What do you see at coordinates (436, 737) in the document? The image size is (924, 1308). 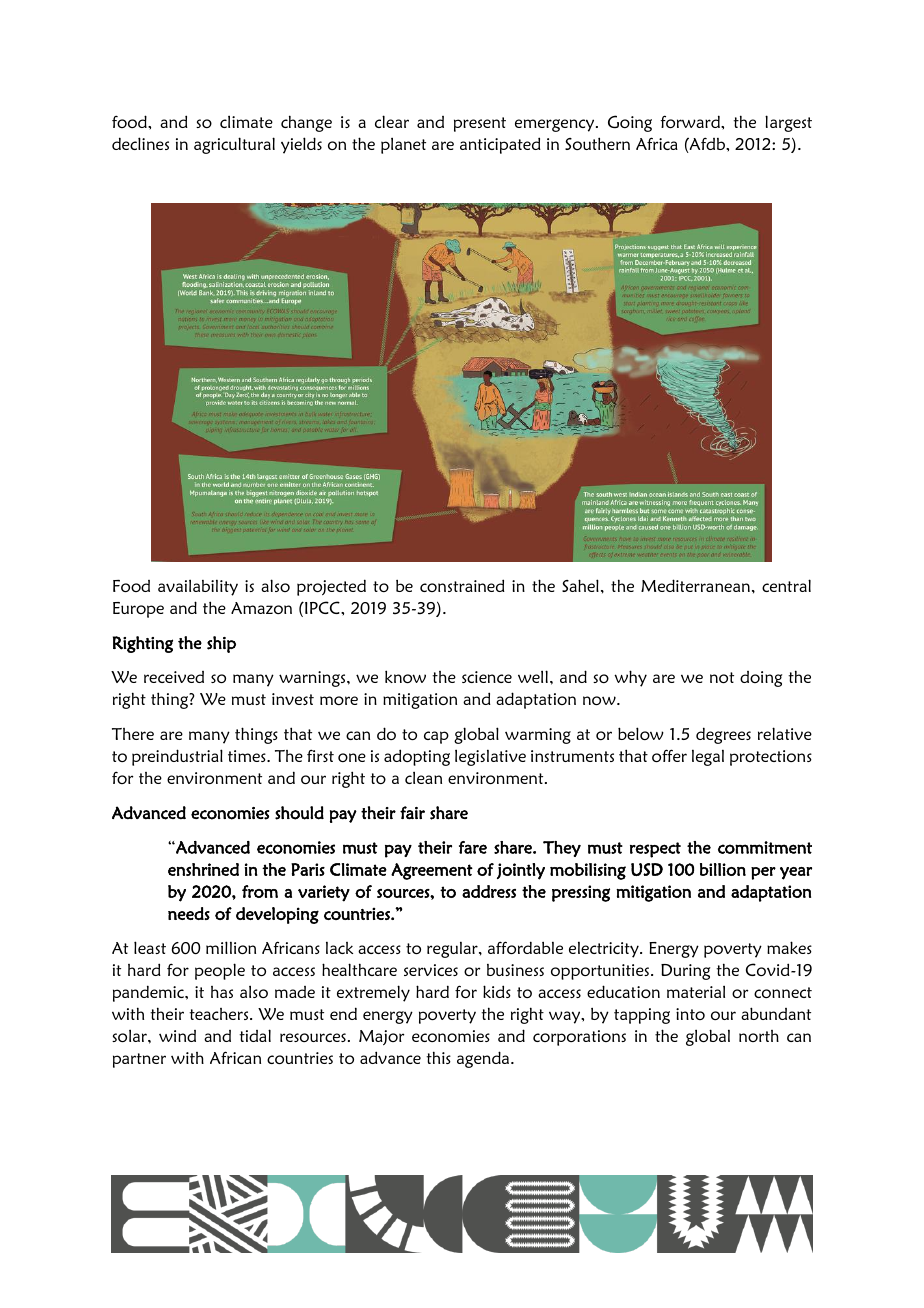 I see `cap` at bounding box center [436, 737].
